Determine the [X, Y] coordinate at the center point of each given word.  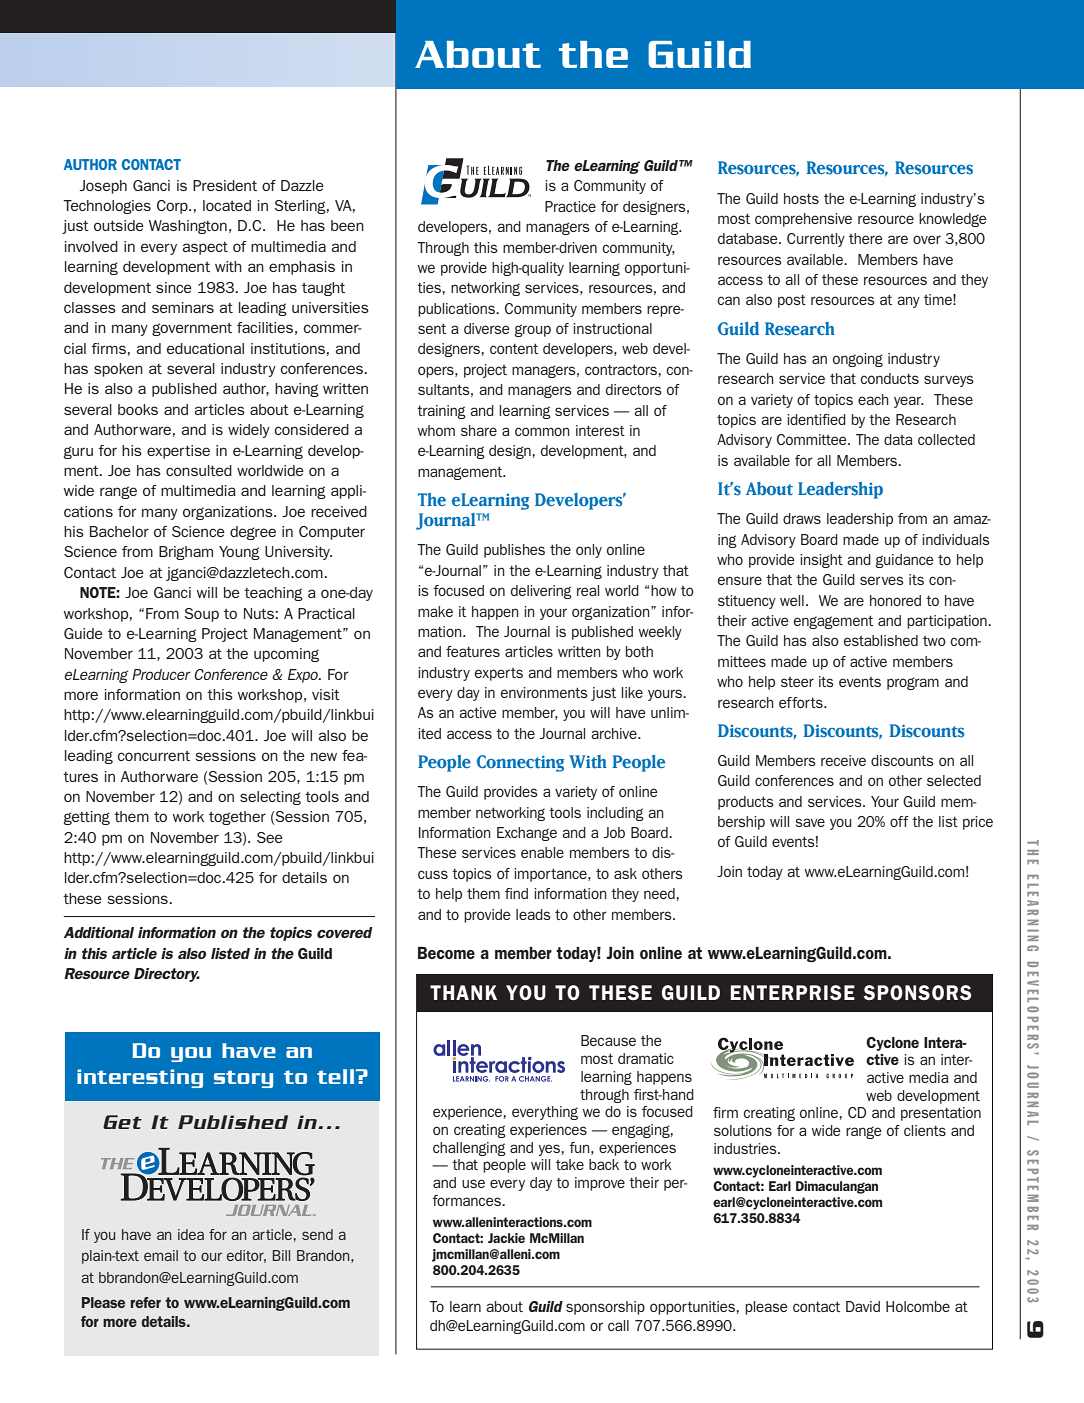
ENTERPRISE [792, 992]
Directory [167, 975]
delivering [541, 592]
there [866, 238]
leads [533, 914]
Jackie [506, 1238]
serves [882, 580]
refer [146, 1302]
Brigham [186, 553]
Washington [188, 227]
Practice [570, 206]
